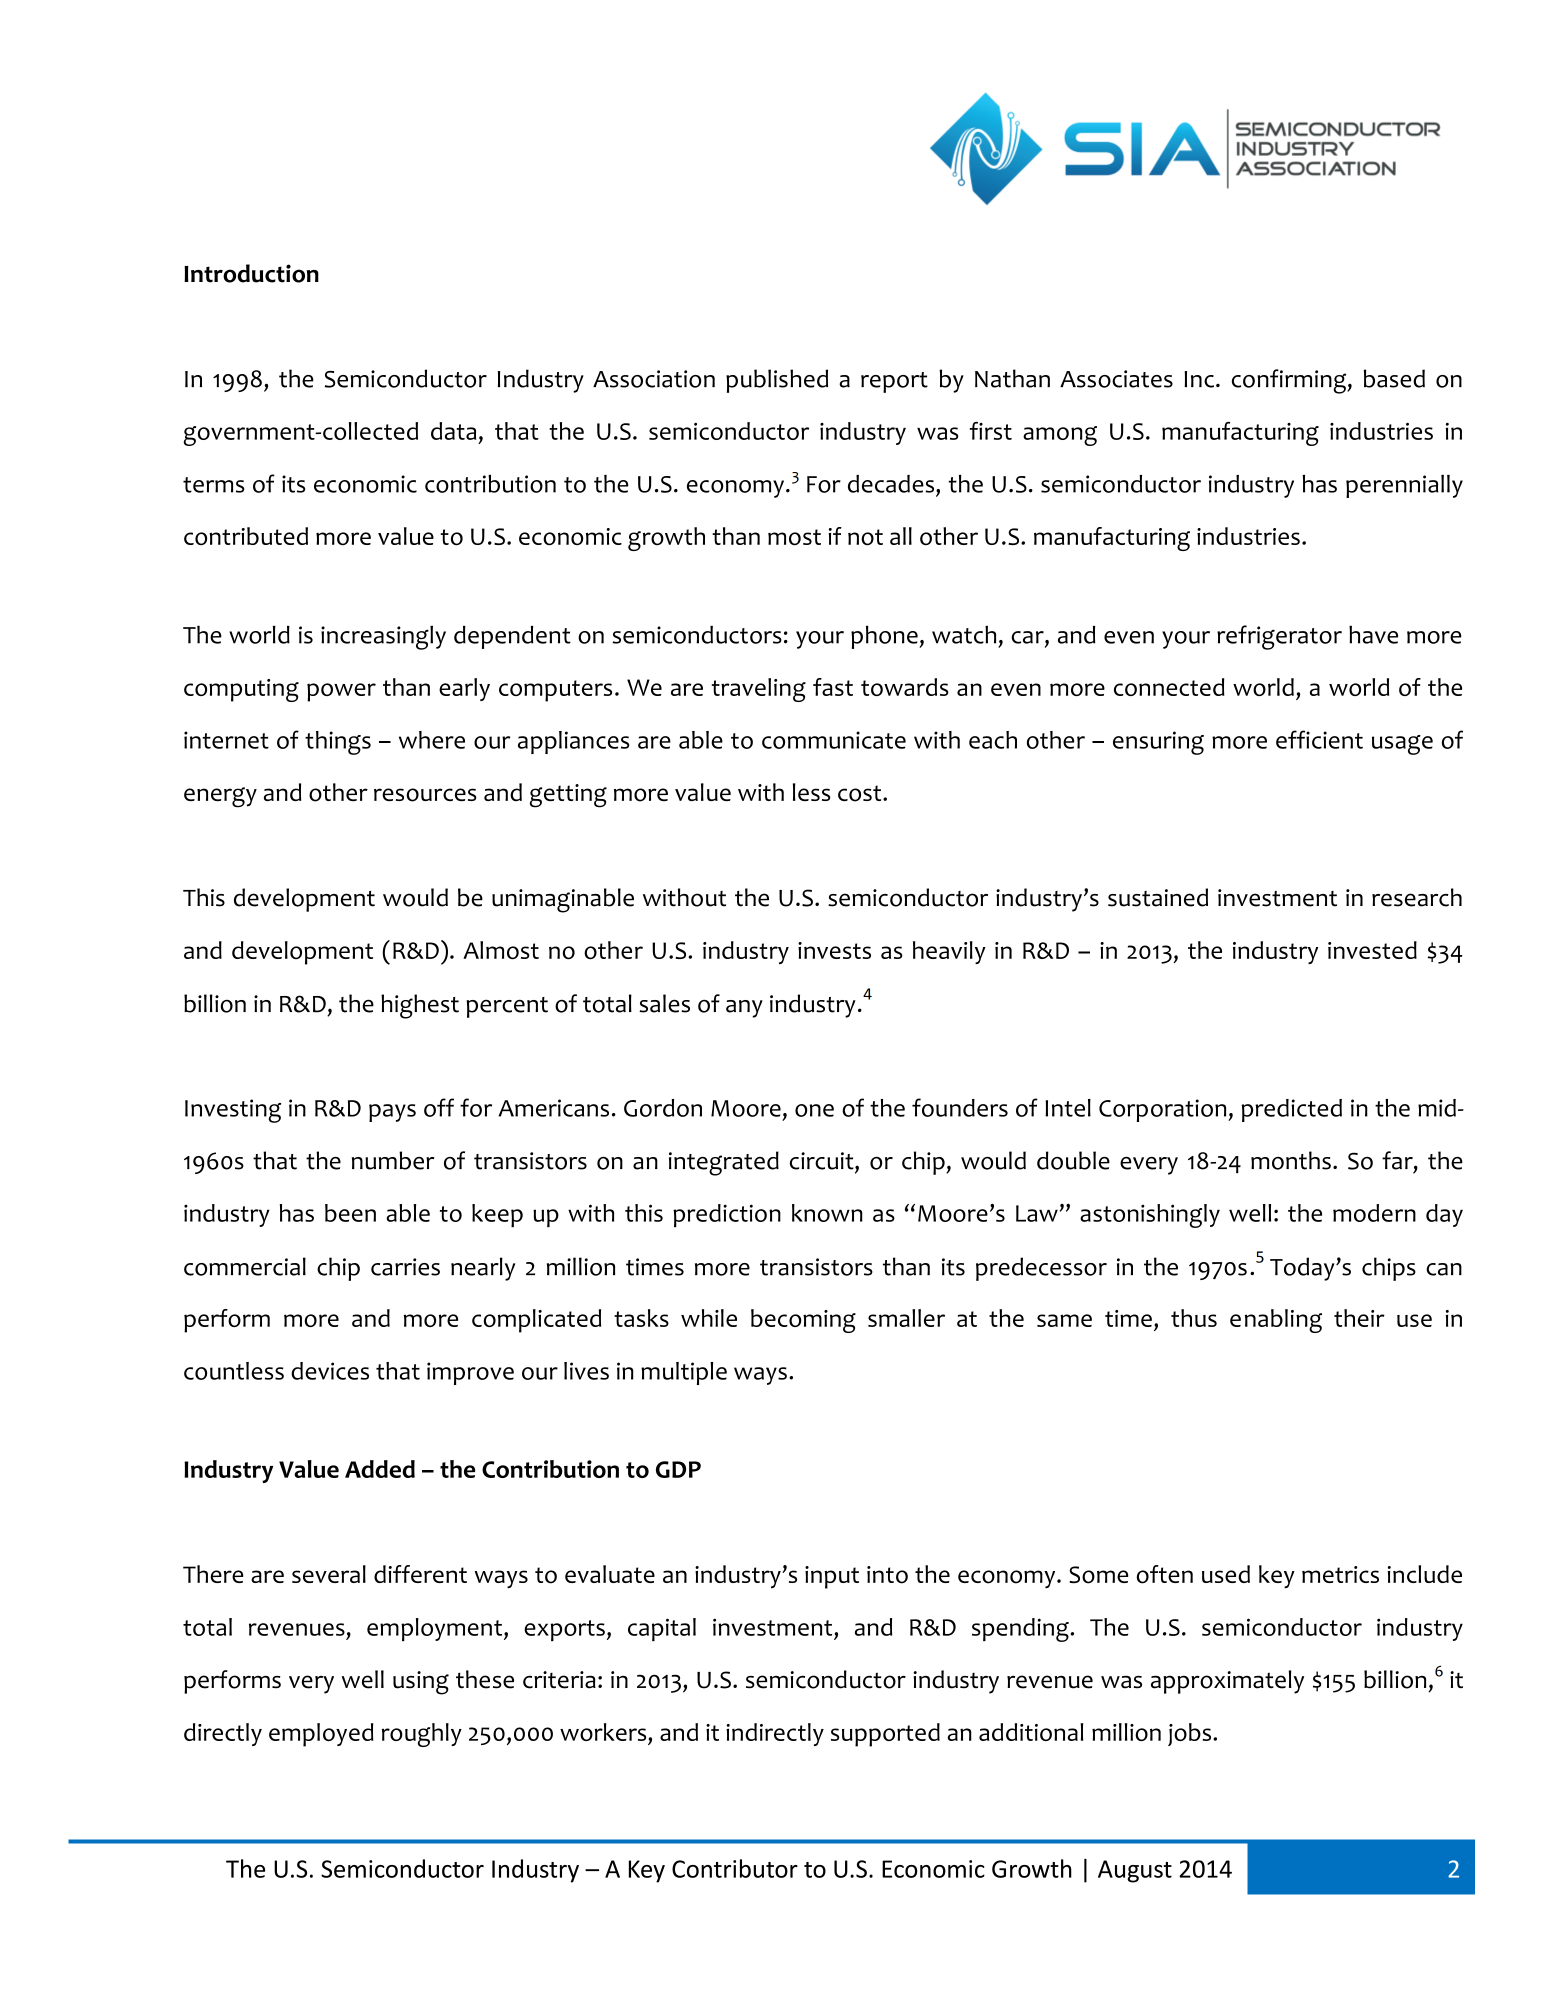  What do you see at coordinates (1394, 378) in the screenshot?
I see `based` at bounding box center [1394, 378].
